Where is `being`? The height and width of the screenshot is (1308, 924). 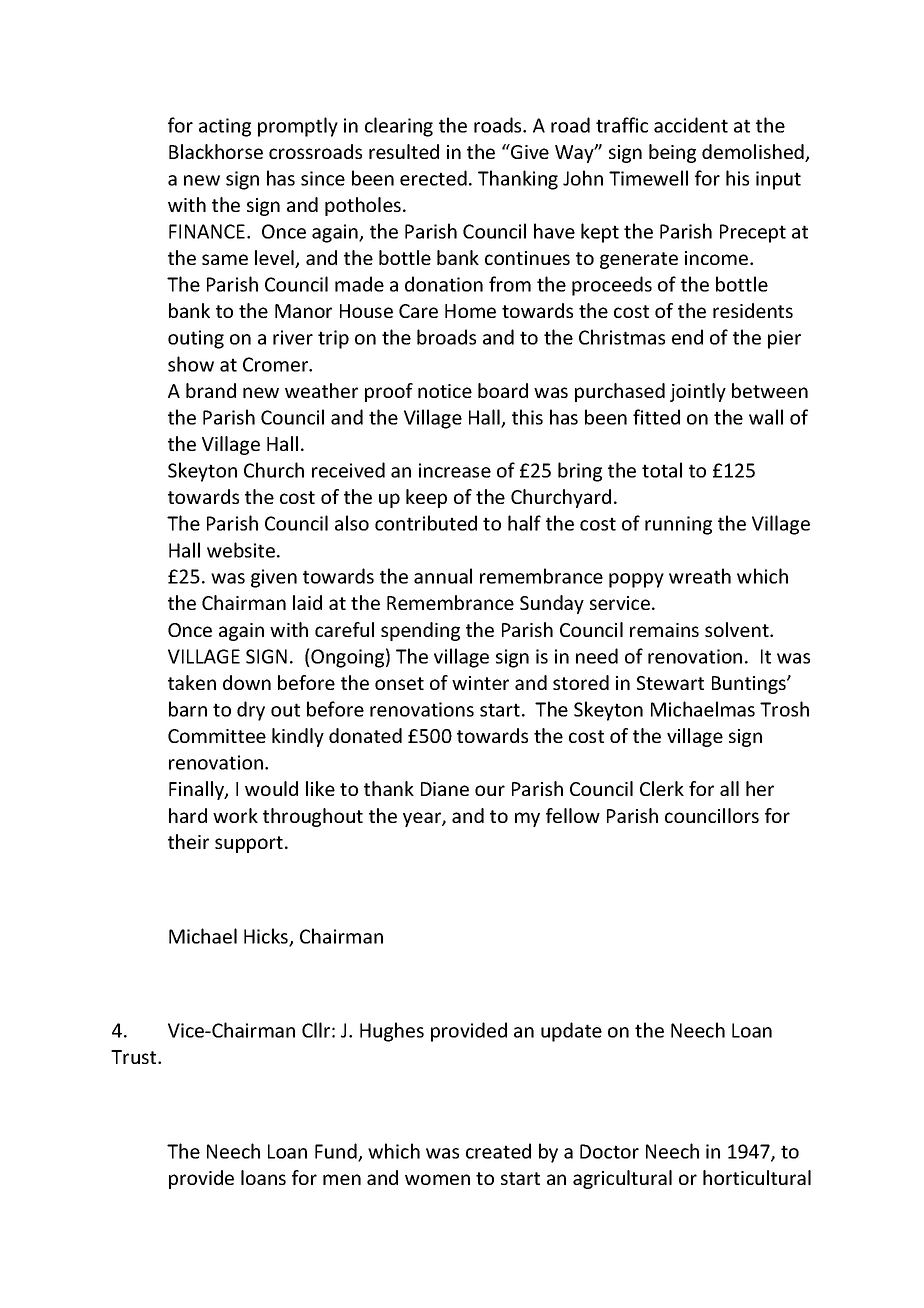
being is located at coordinates (672, 153).
